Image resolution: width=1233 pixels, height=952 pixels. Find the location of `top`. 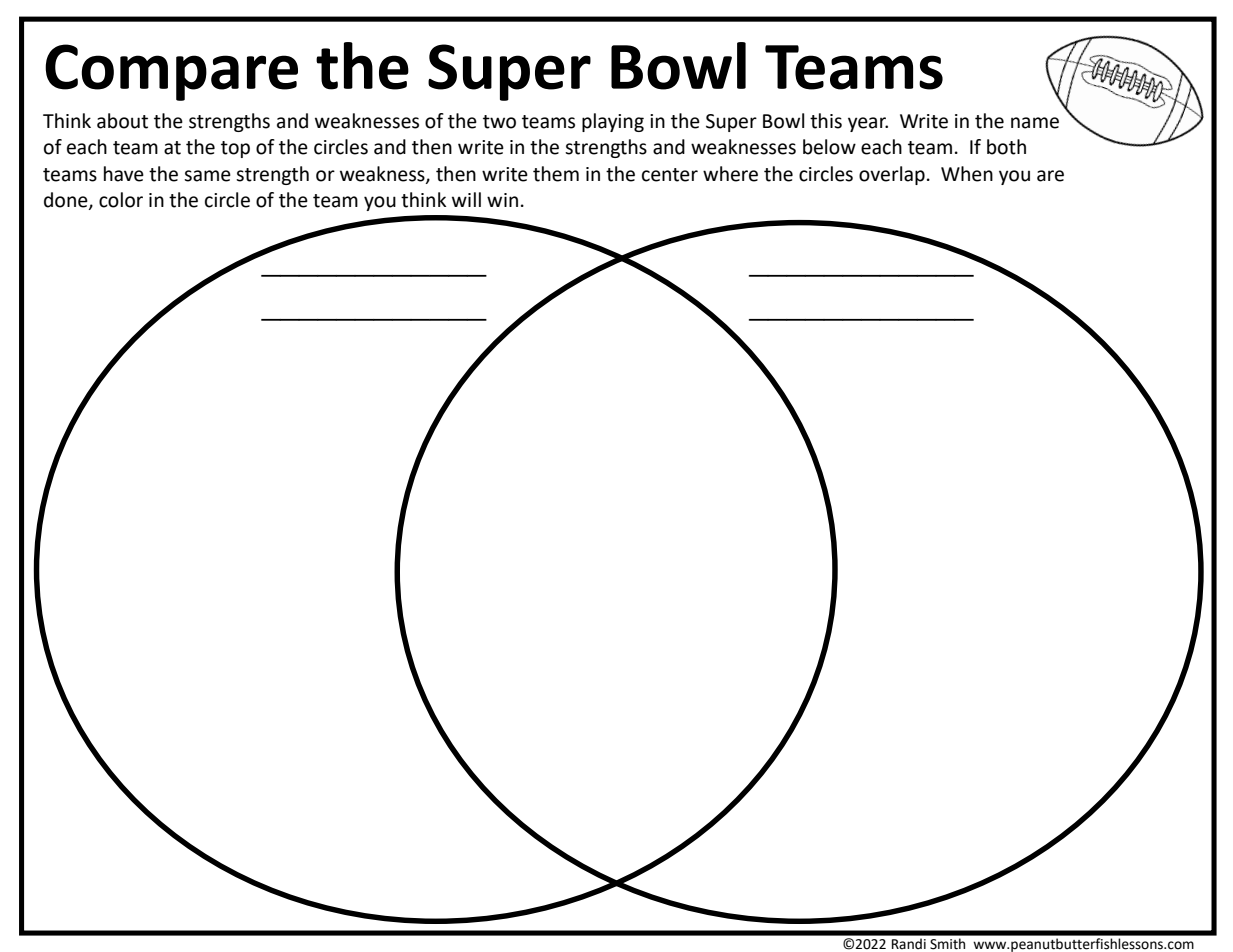

top is located at coordinates (235, 149).
